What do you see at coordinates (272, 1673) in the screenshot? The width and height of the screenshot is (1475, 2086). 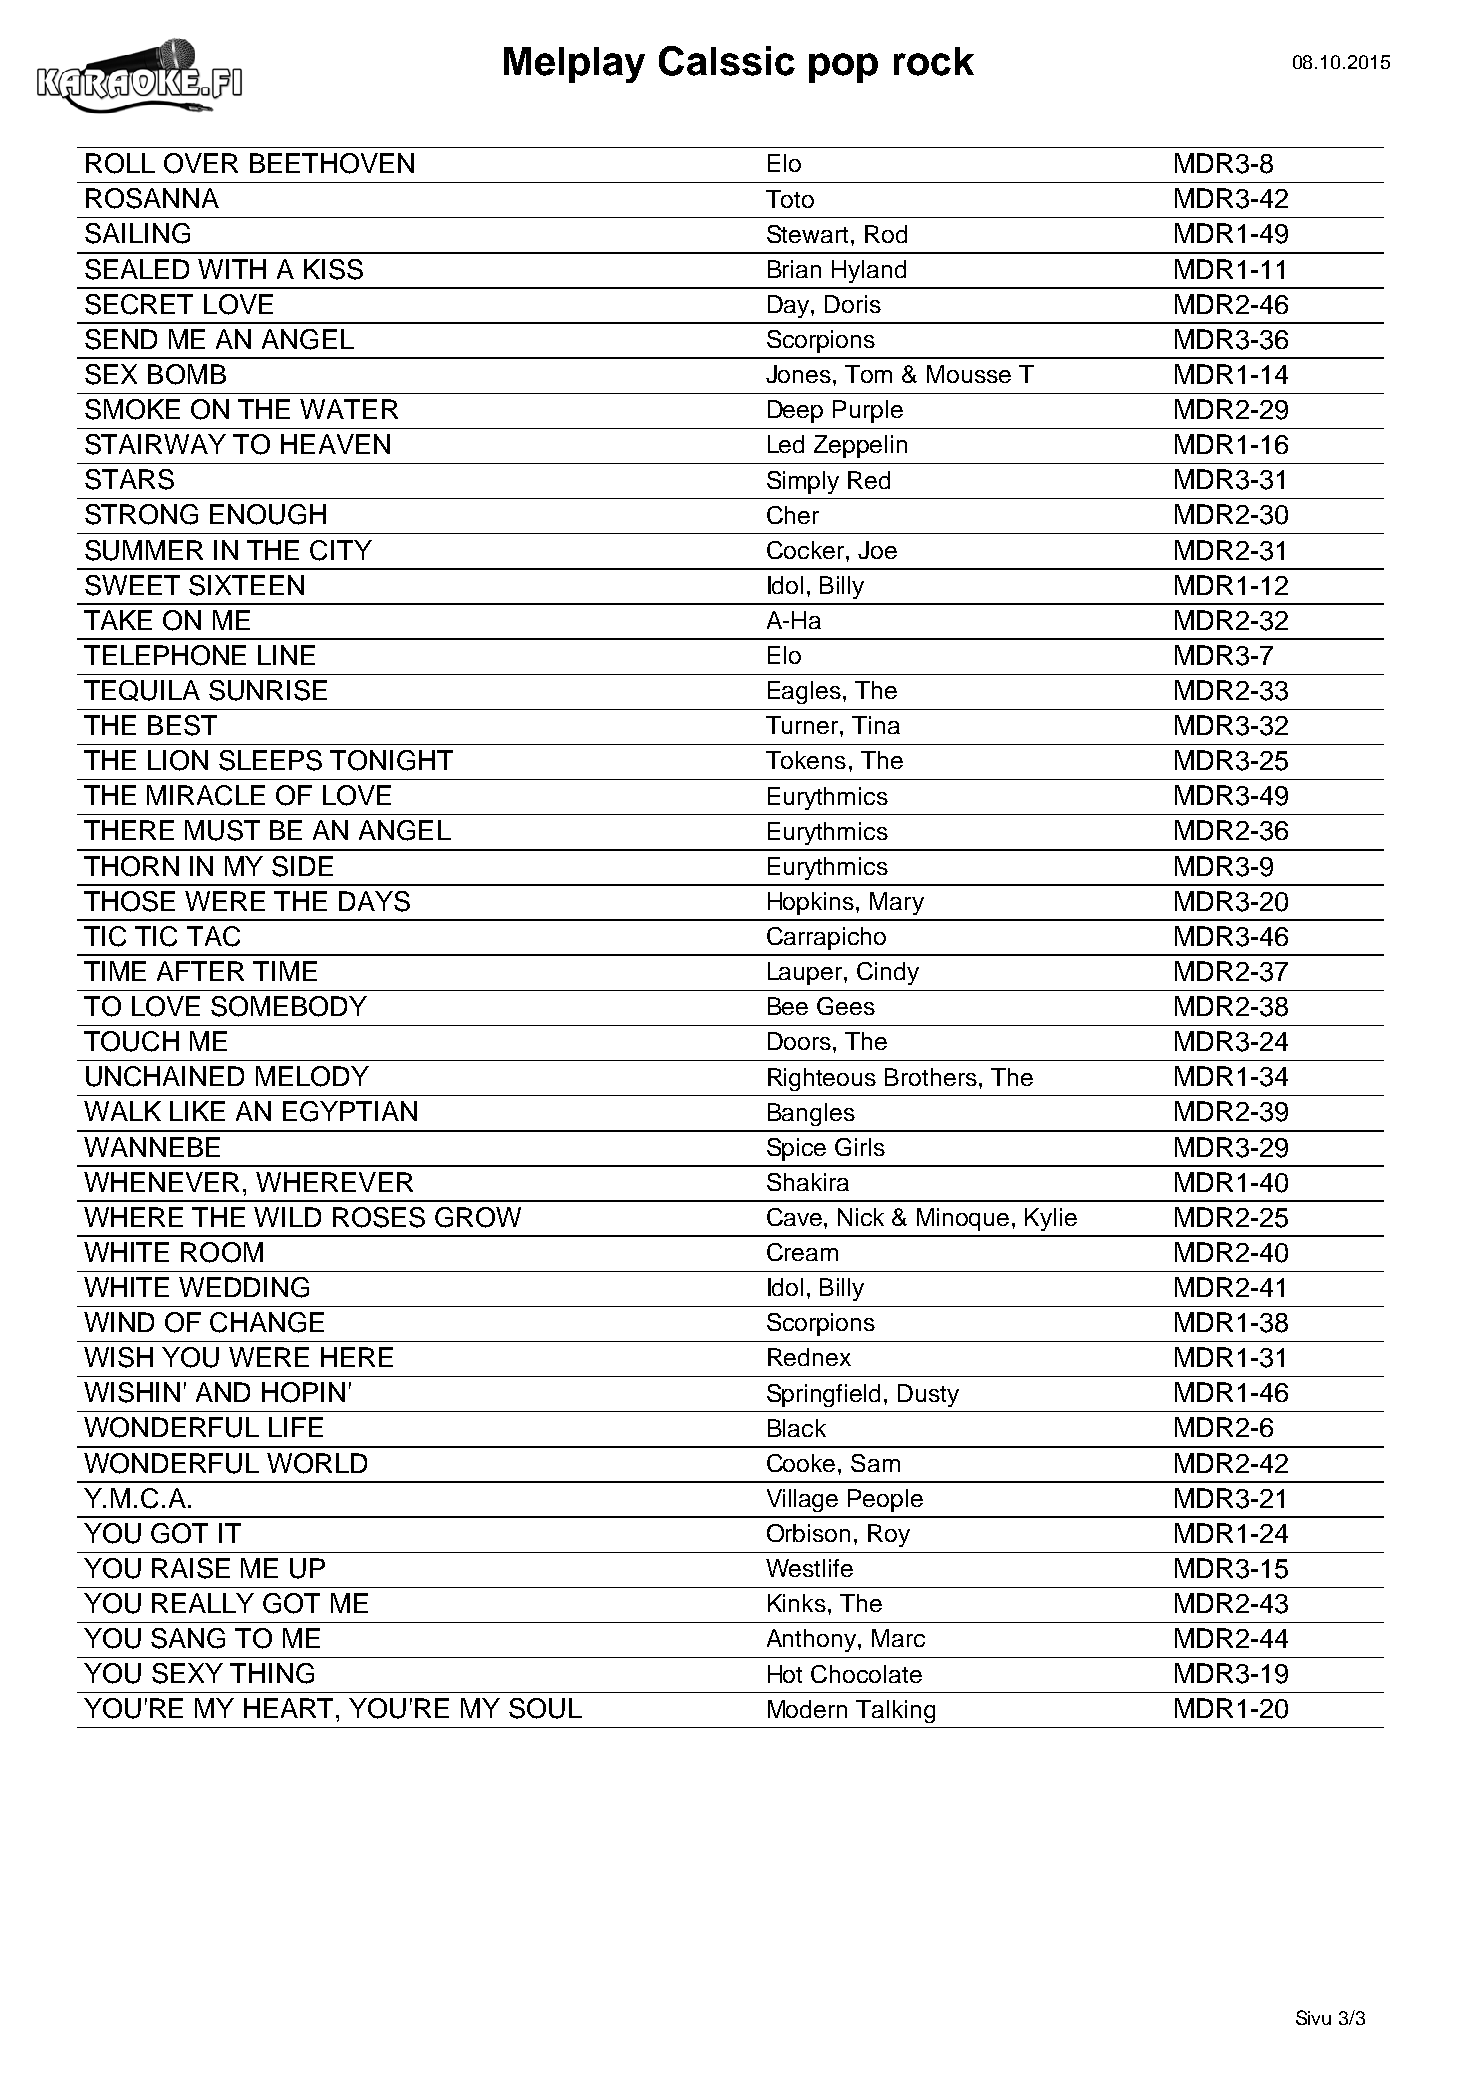 I see `THING` at bounding box center [272, 1673].
